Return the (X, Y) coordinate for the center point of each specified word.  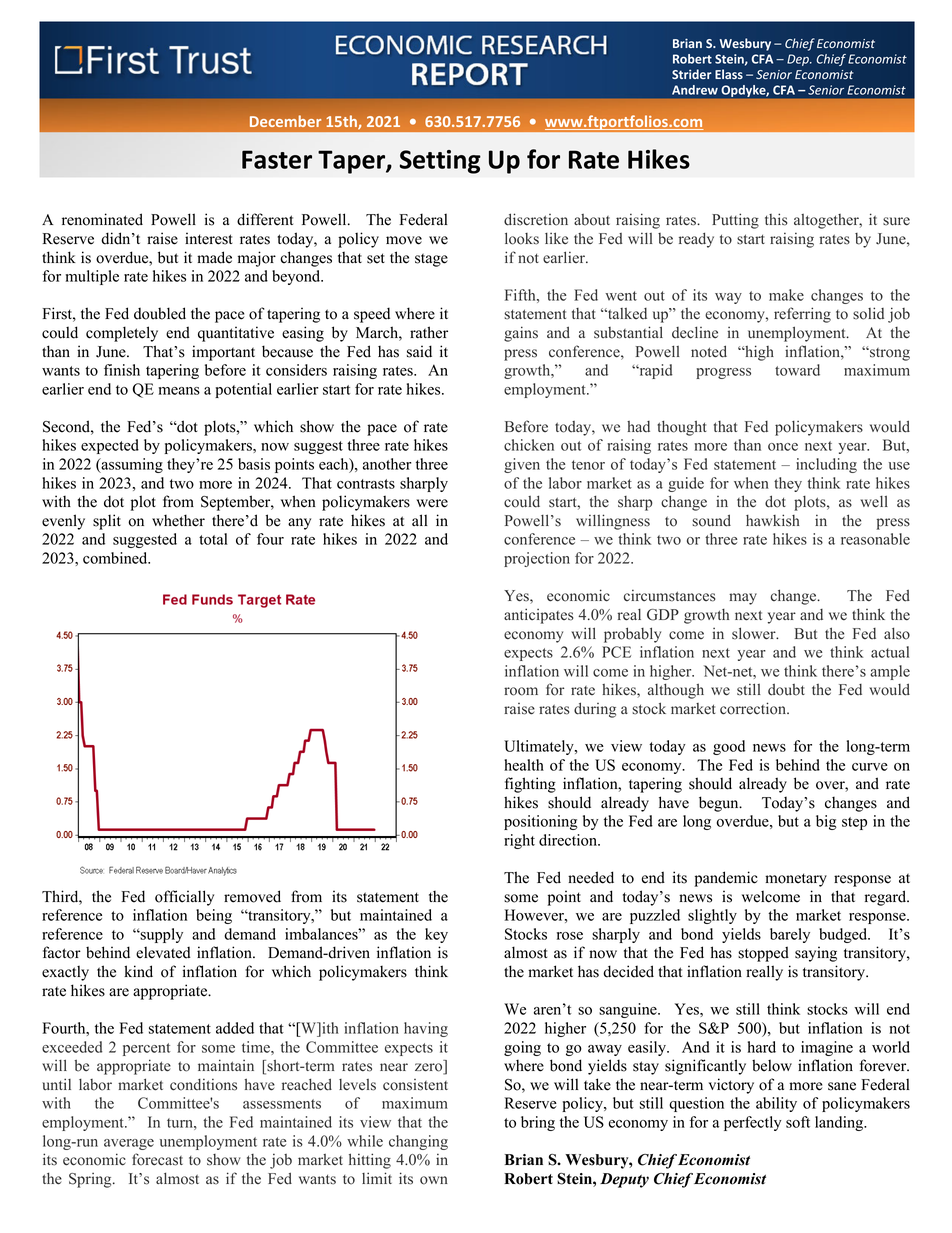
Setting (440, 162)
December (285, 121)
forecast (157, 1159)
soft (798, 1122)
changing (418, 1142)
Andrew (695, 90)
